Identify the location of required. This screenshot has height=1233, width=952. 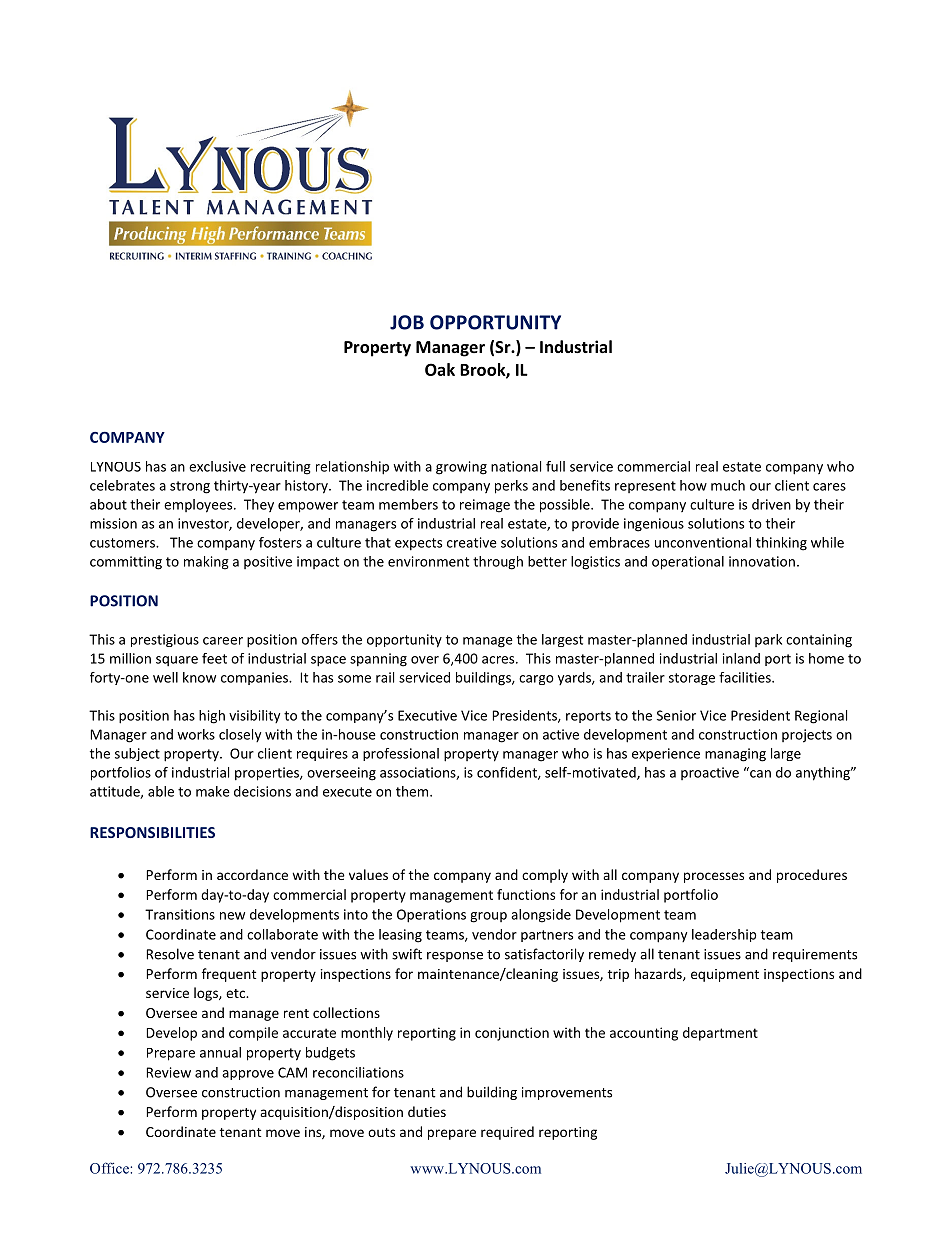
(507, 1133).
